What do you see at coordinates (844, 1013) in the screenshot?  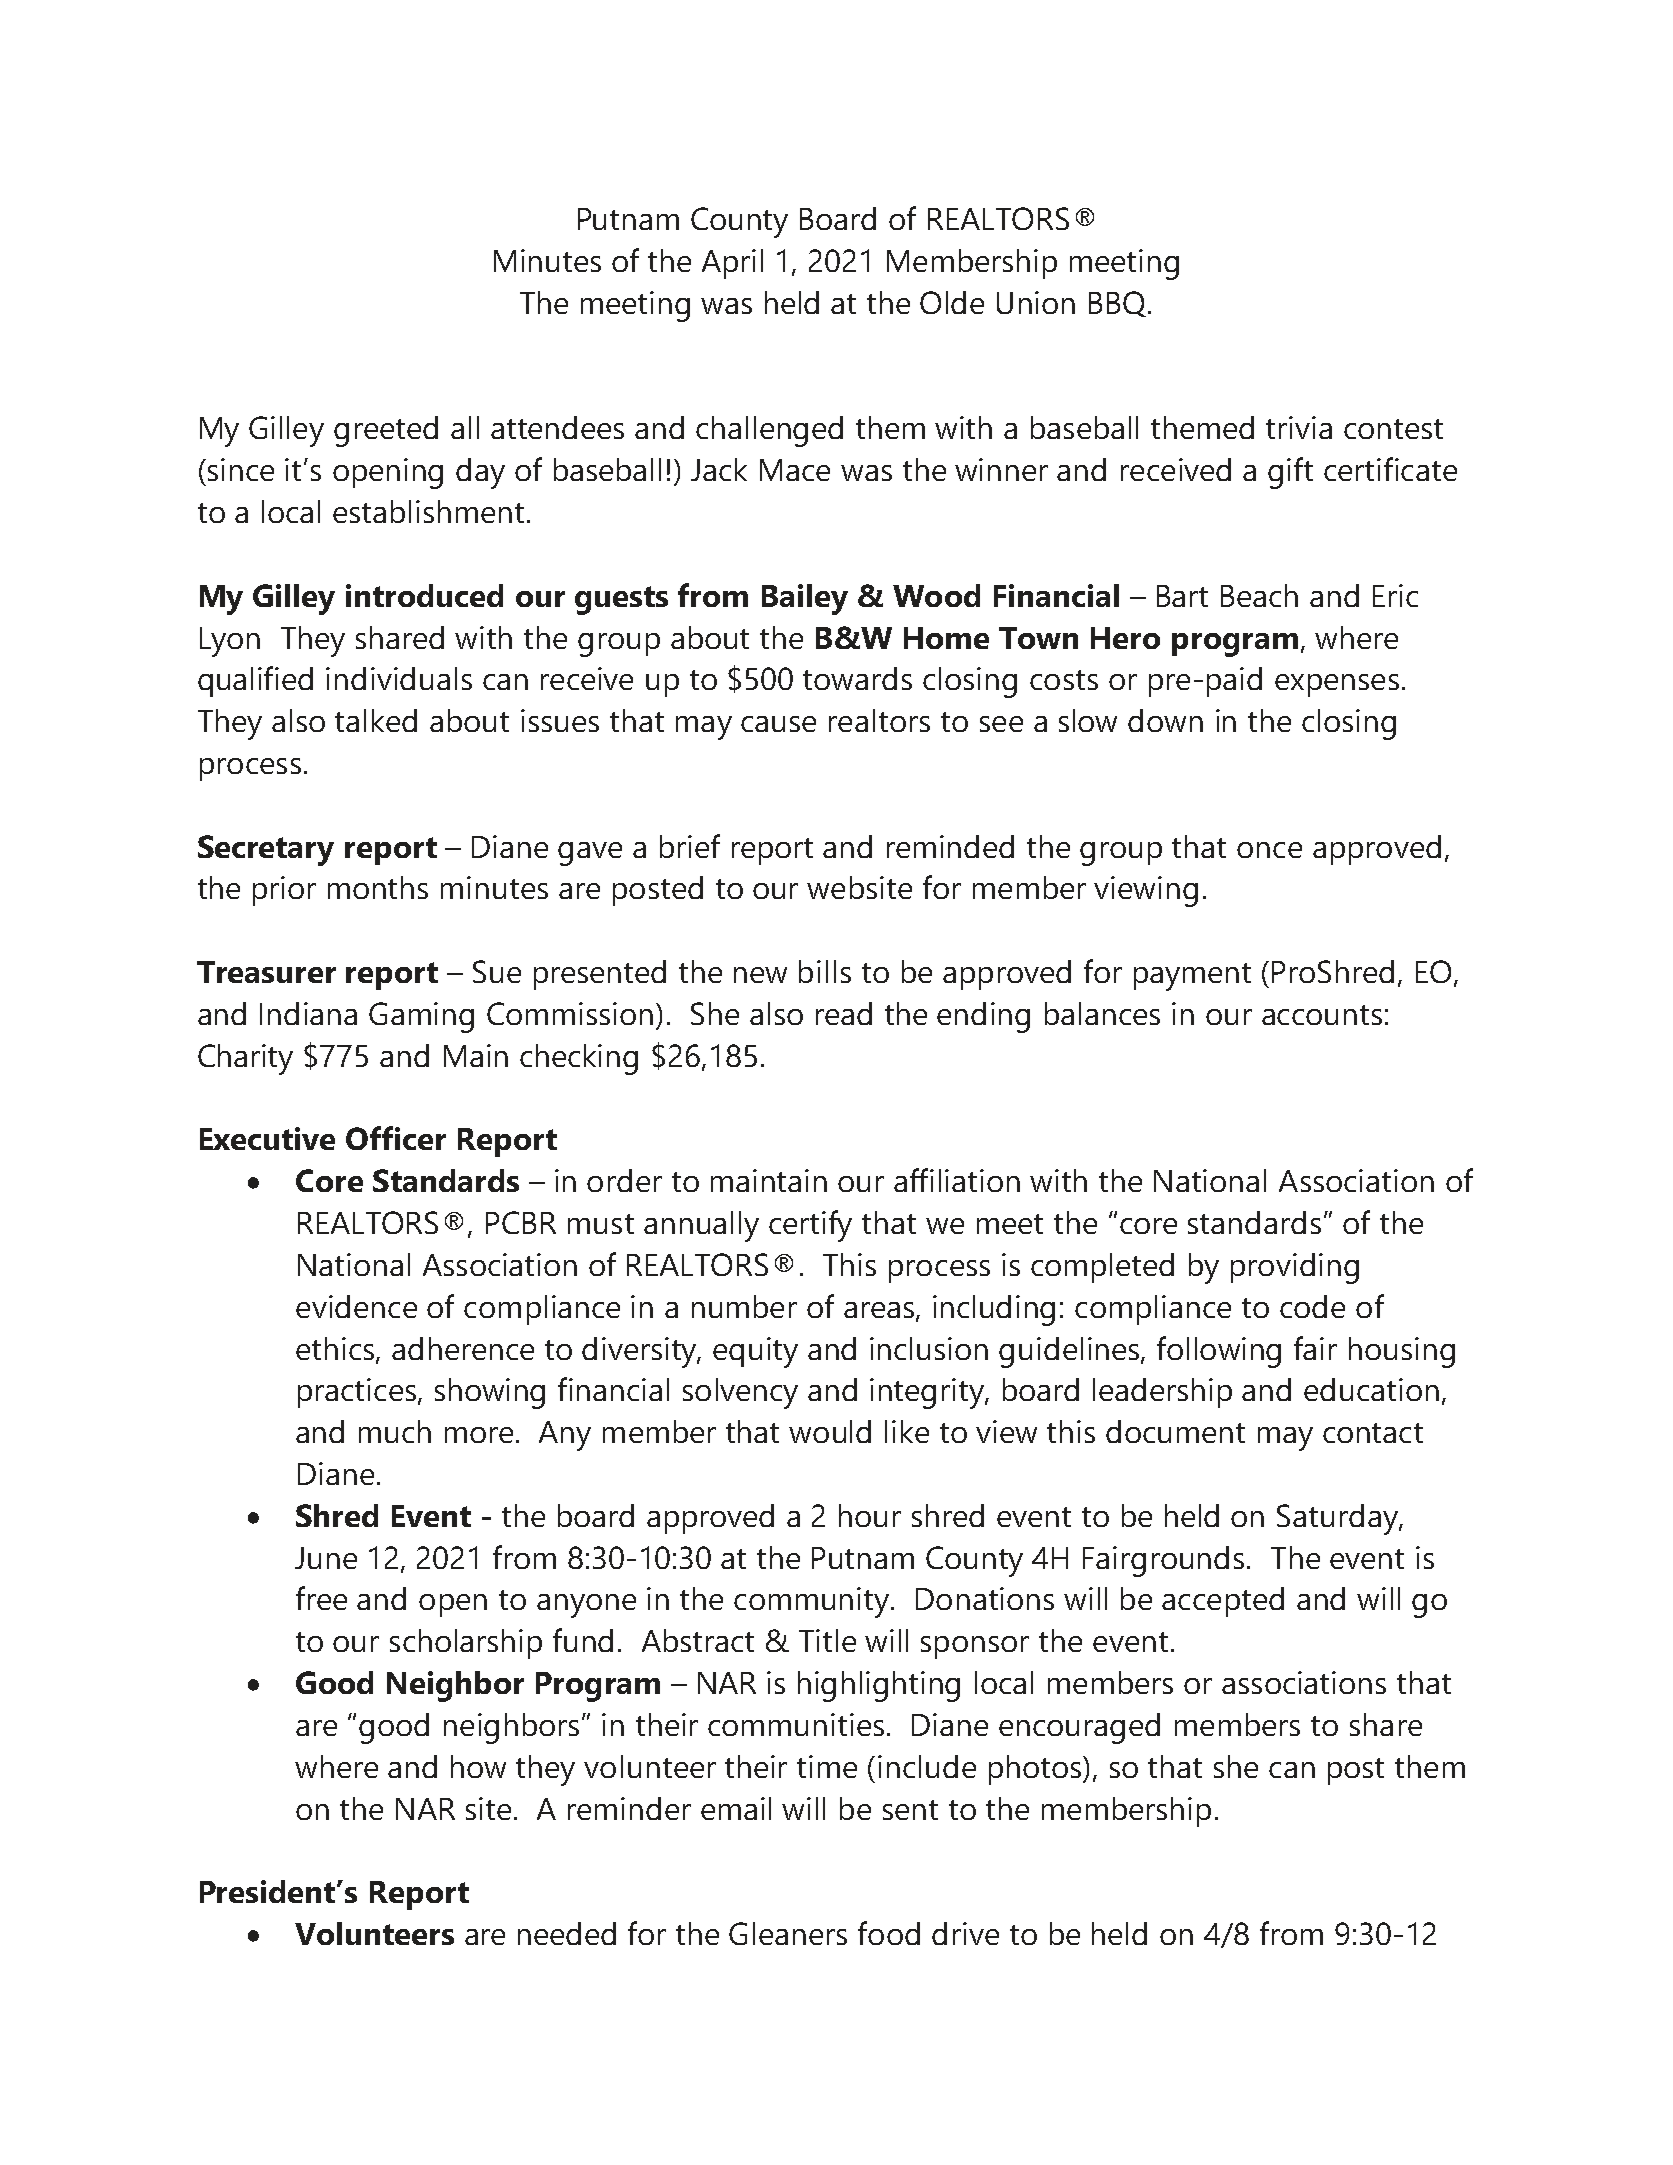 I see `read` at bounding box center [844, 1013].
